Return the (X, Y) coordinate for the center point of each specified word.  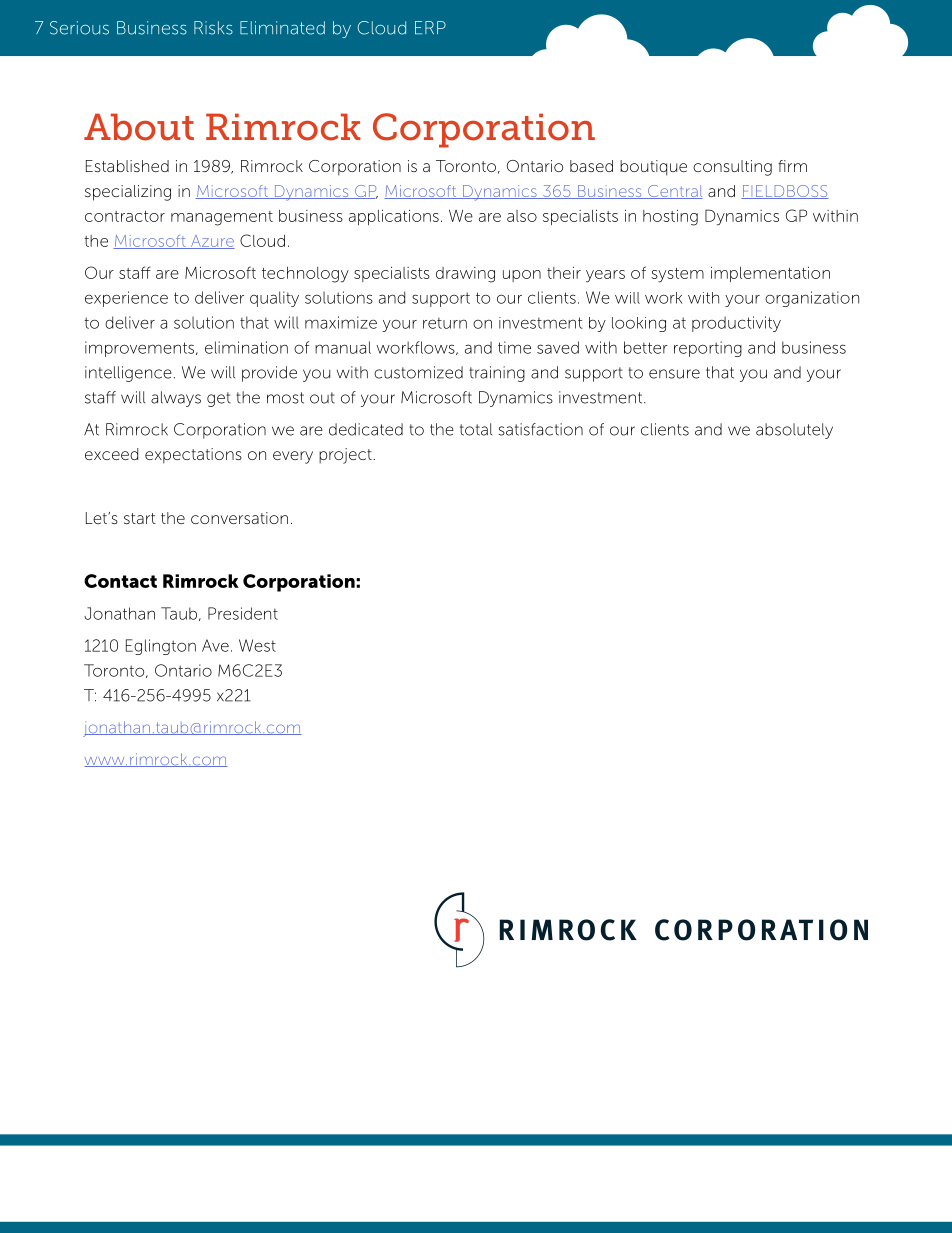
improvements (141, 349)
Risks (213, 28)
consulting (732, 168)
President (243, 613)
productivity (736, 324)
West (257, 645)
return (445, 323)
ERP (430, 27)
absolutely (794, 431)
